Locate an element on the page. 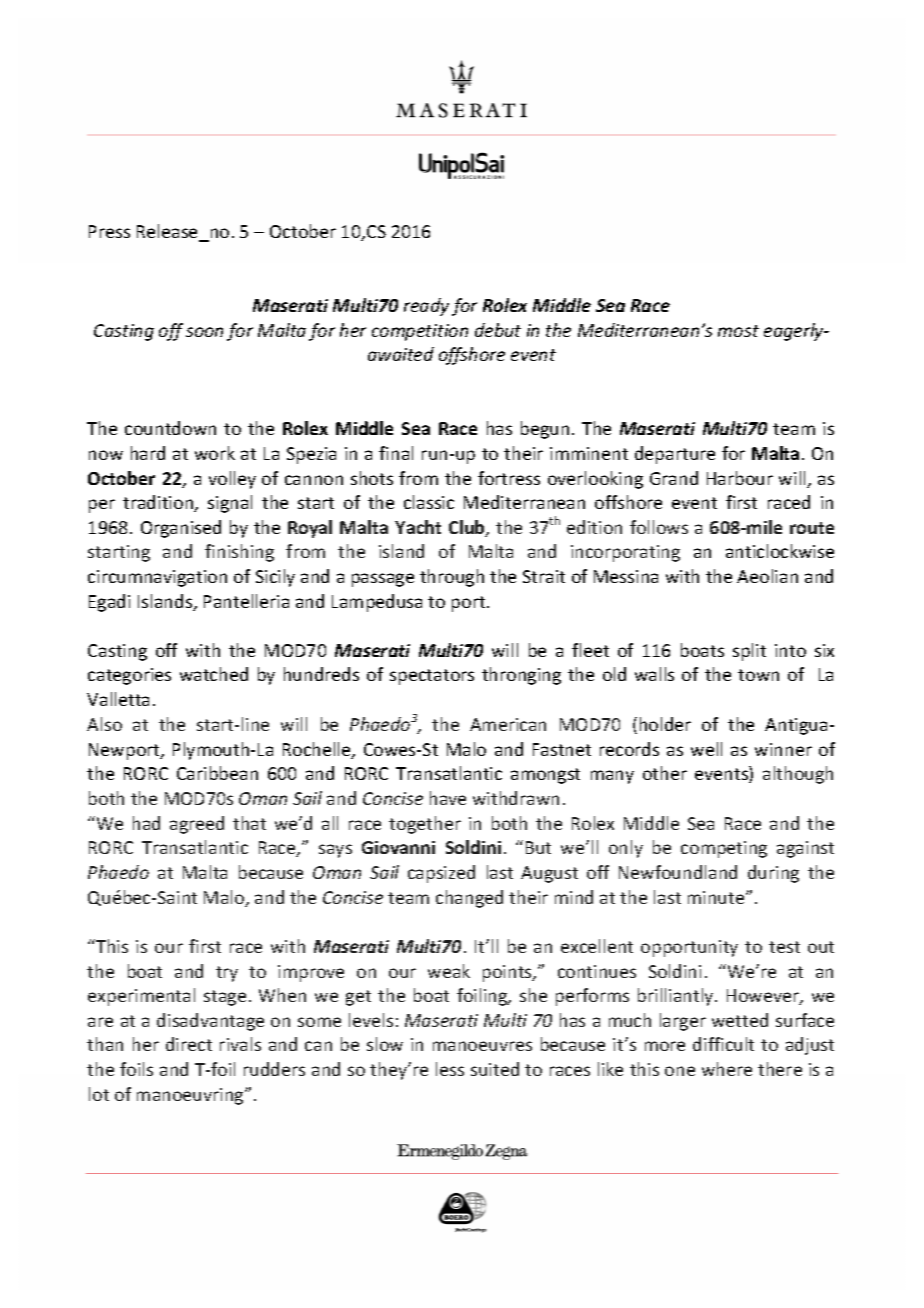 Image resolution: width=924 pixels, height=1308 pixels. fortress is located at coordinates (509, 478).
